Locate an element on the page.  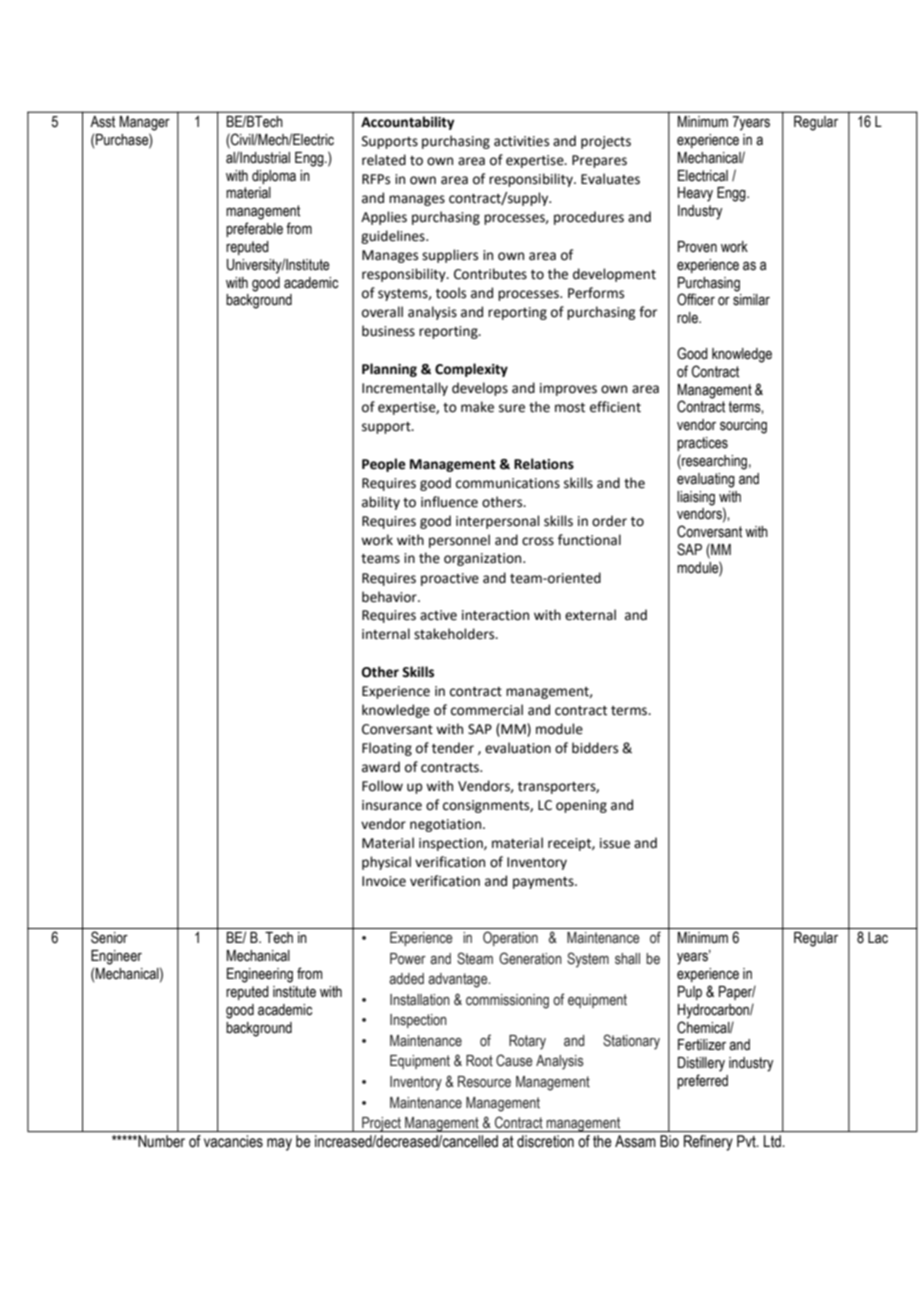
interaction is located at coordinates (495, 615).
